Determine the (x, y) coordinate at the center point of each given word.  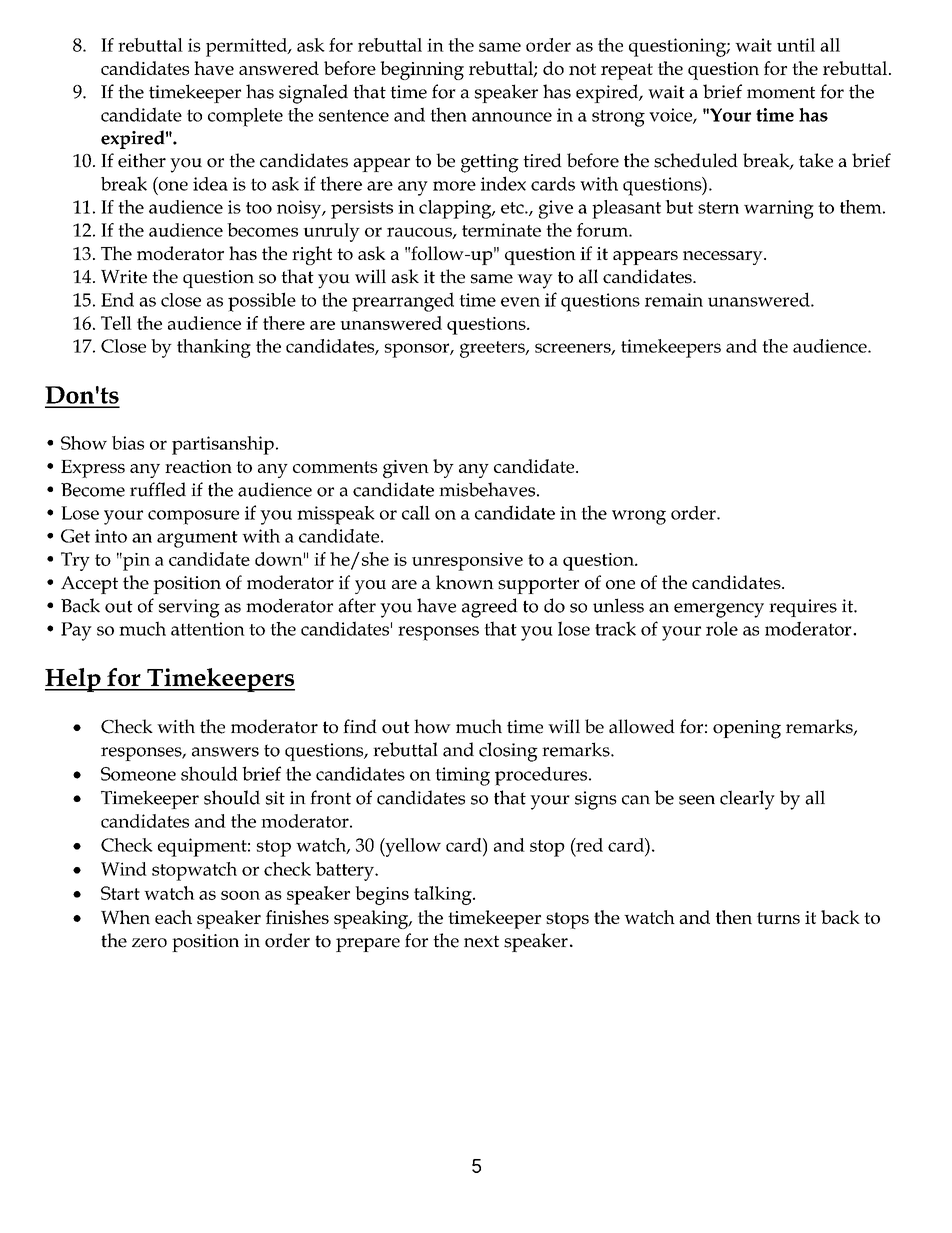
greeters (493, 349)
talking (444, 895)
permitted (247, 47)
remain (674, 300)
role (722, 628)
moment (781, 92)
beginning (422, 70)
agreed (490, 608)
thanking (214, 348)
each (173, 917)
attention (208, 629)
